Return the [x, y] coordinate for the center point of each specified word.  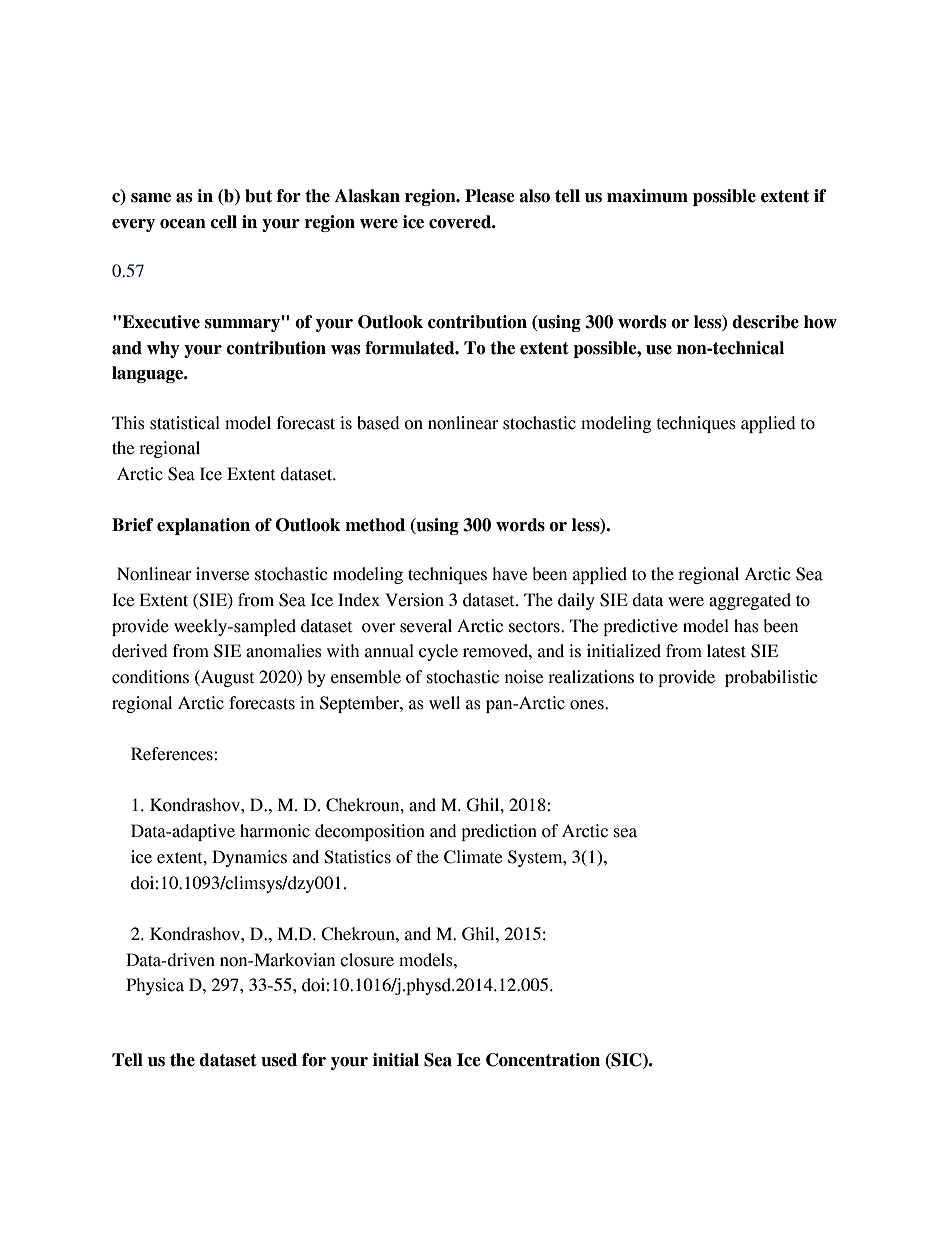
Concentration [543, 1060]
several [426, 626]
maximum [647, 196]
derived [140, 651]
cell [223, 222]
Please [490, 196]
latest [726, 651]
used [279, 1060]
